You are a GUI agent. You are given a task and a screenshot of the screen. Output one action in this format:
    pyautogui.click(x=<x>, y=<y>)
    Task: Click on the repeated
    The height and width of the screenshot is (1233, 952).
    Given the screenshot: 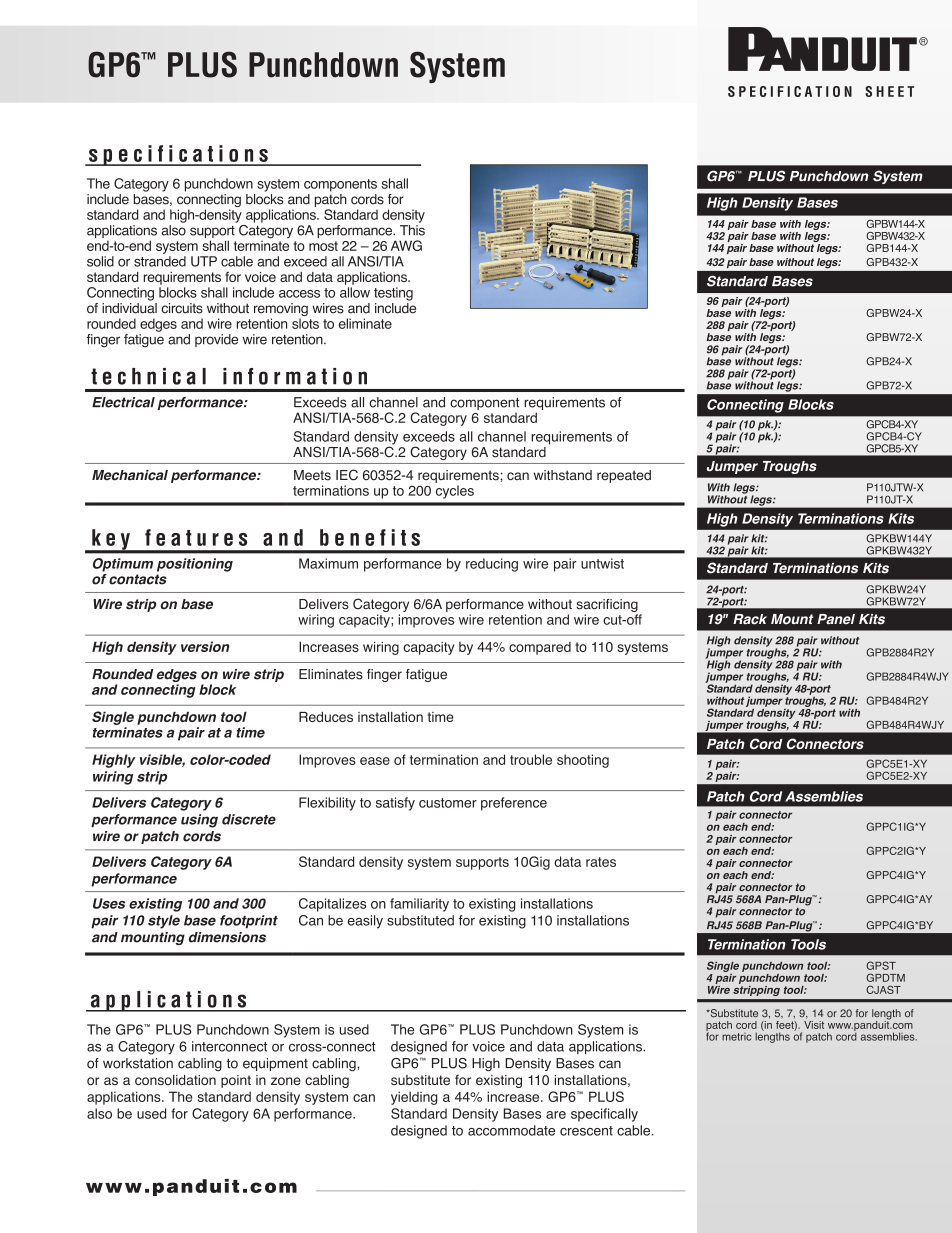 What is the action you would take?
    pyautogui.click(x=624, y=476)
